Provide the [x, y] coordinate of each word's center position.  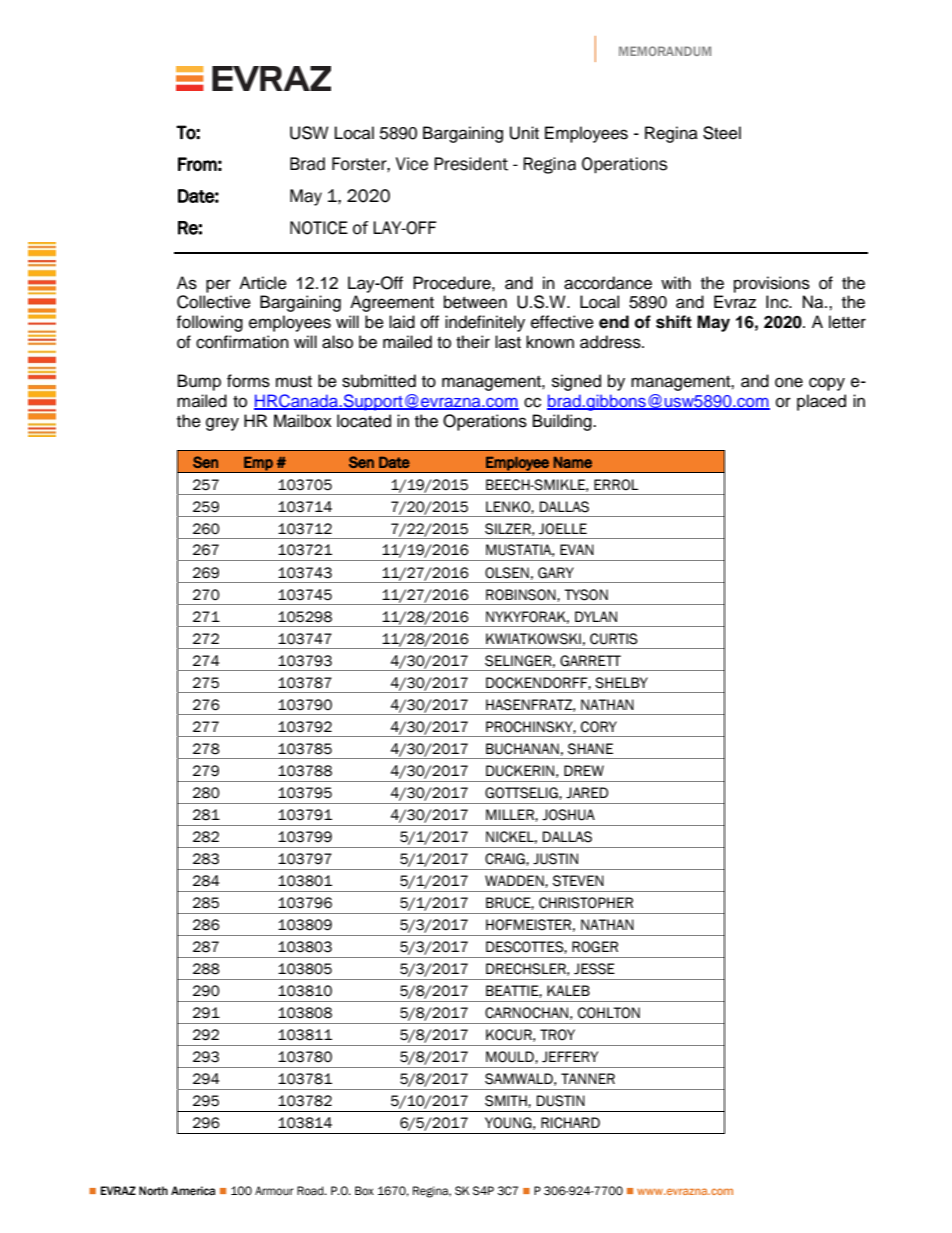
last [508, 342]
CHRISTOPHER [586, 903]
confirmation [242, 342]
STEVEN [578, 881]
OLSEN [507, 573]
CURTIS [614, 639]
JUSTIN [555, 859]
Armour [274, 1190]
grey [222, 424]
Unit [524, 133]
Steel [722, 133]
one [789, 382]
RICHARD [570, 1123]
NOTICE [319, 228]
